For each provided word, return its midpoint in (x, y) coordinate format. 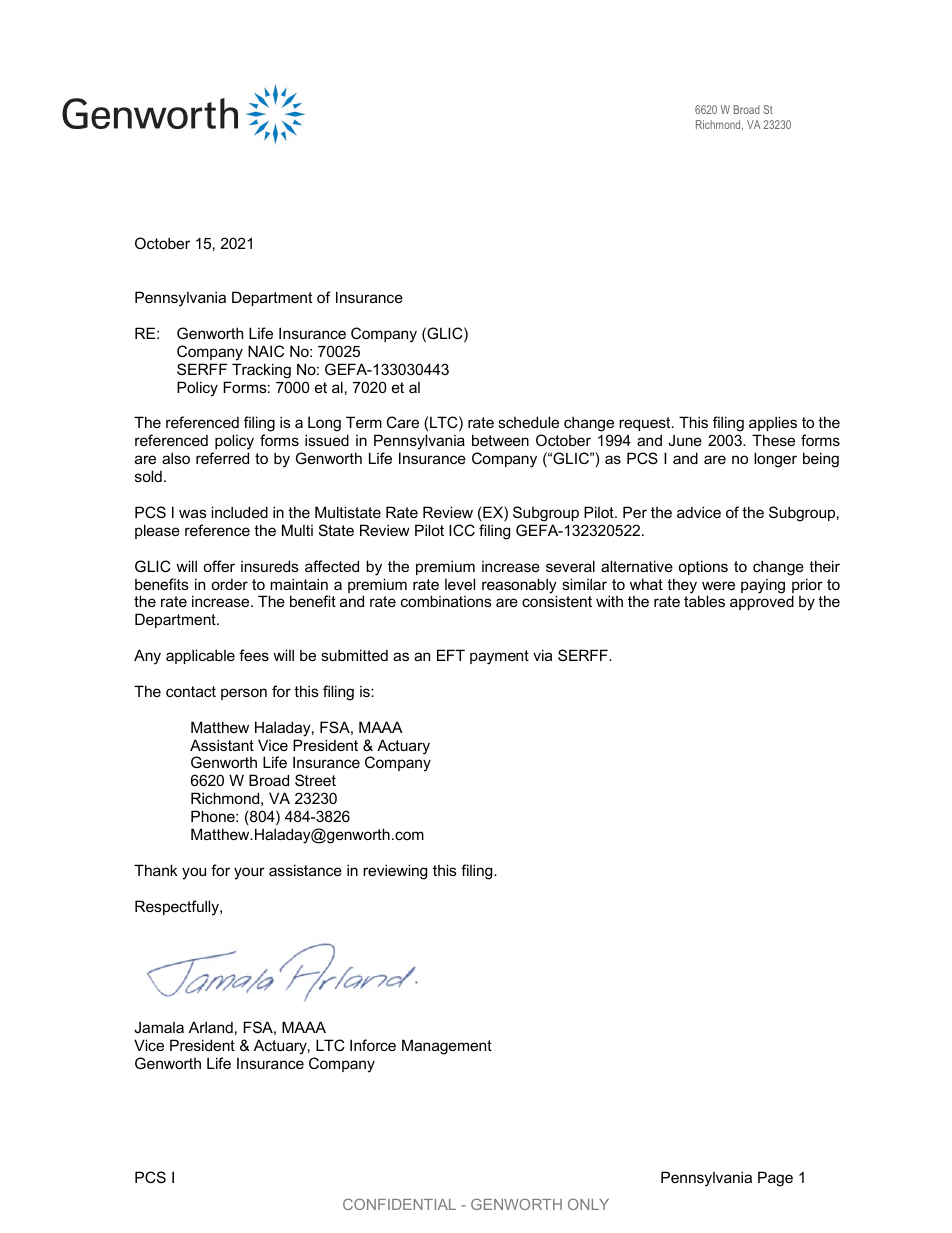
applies (773, 425)
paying (763, 586)
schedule (528, 422)
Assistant (222, 745)
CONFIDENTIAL (399, 1204)
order (229, 584)
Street (315, 780)
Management (447, 1047)
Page (775, 1179)
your (249, 873)
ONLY (588, 1204)
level (460, 584)
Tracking (261, 371)
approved (762, 602)
